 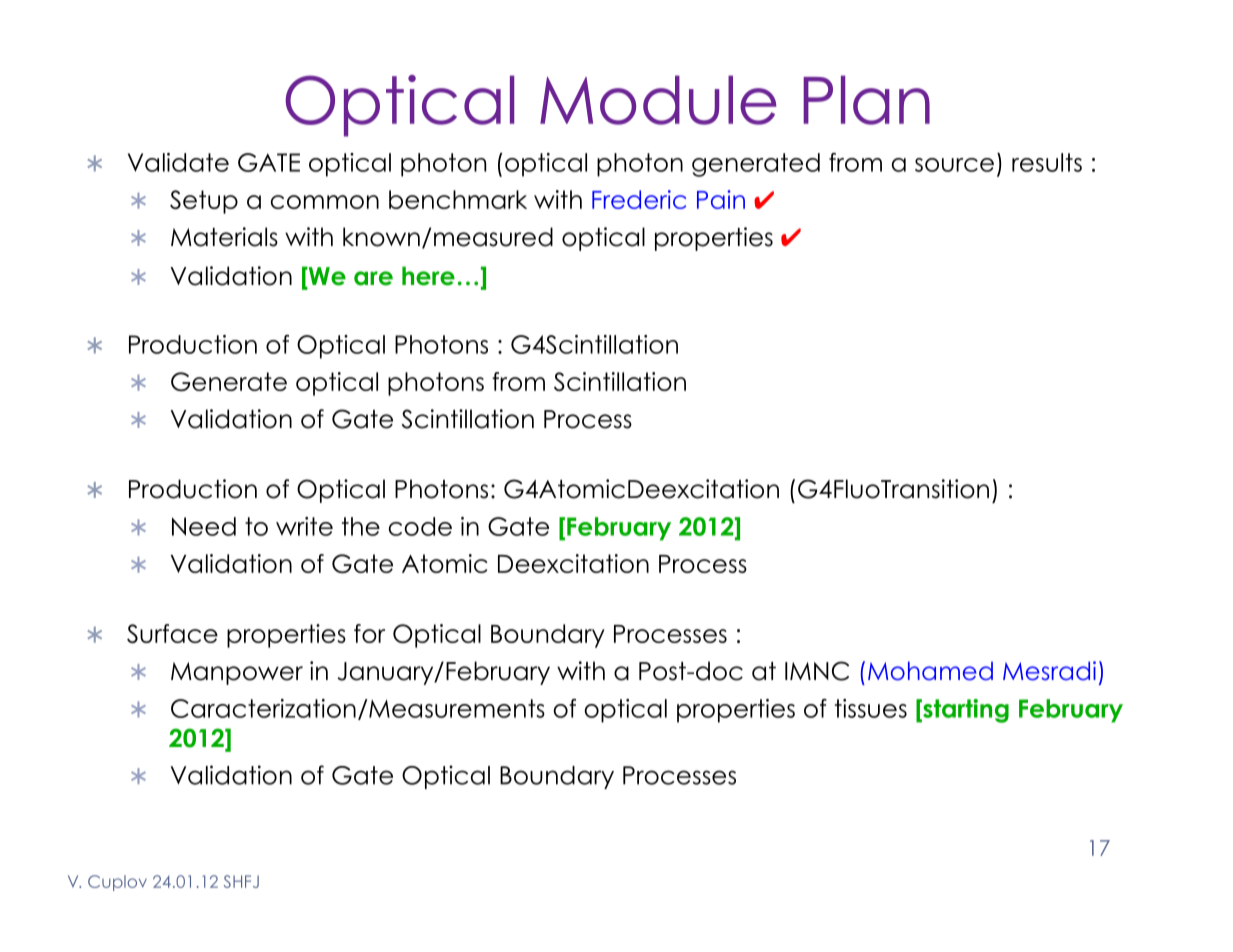 What do you see at coordinates (658, 100) in the page?
I see `Module` at bounding box center [658, 100].
